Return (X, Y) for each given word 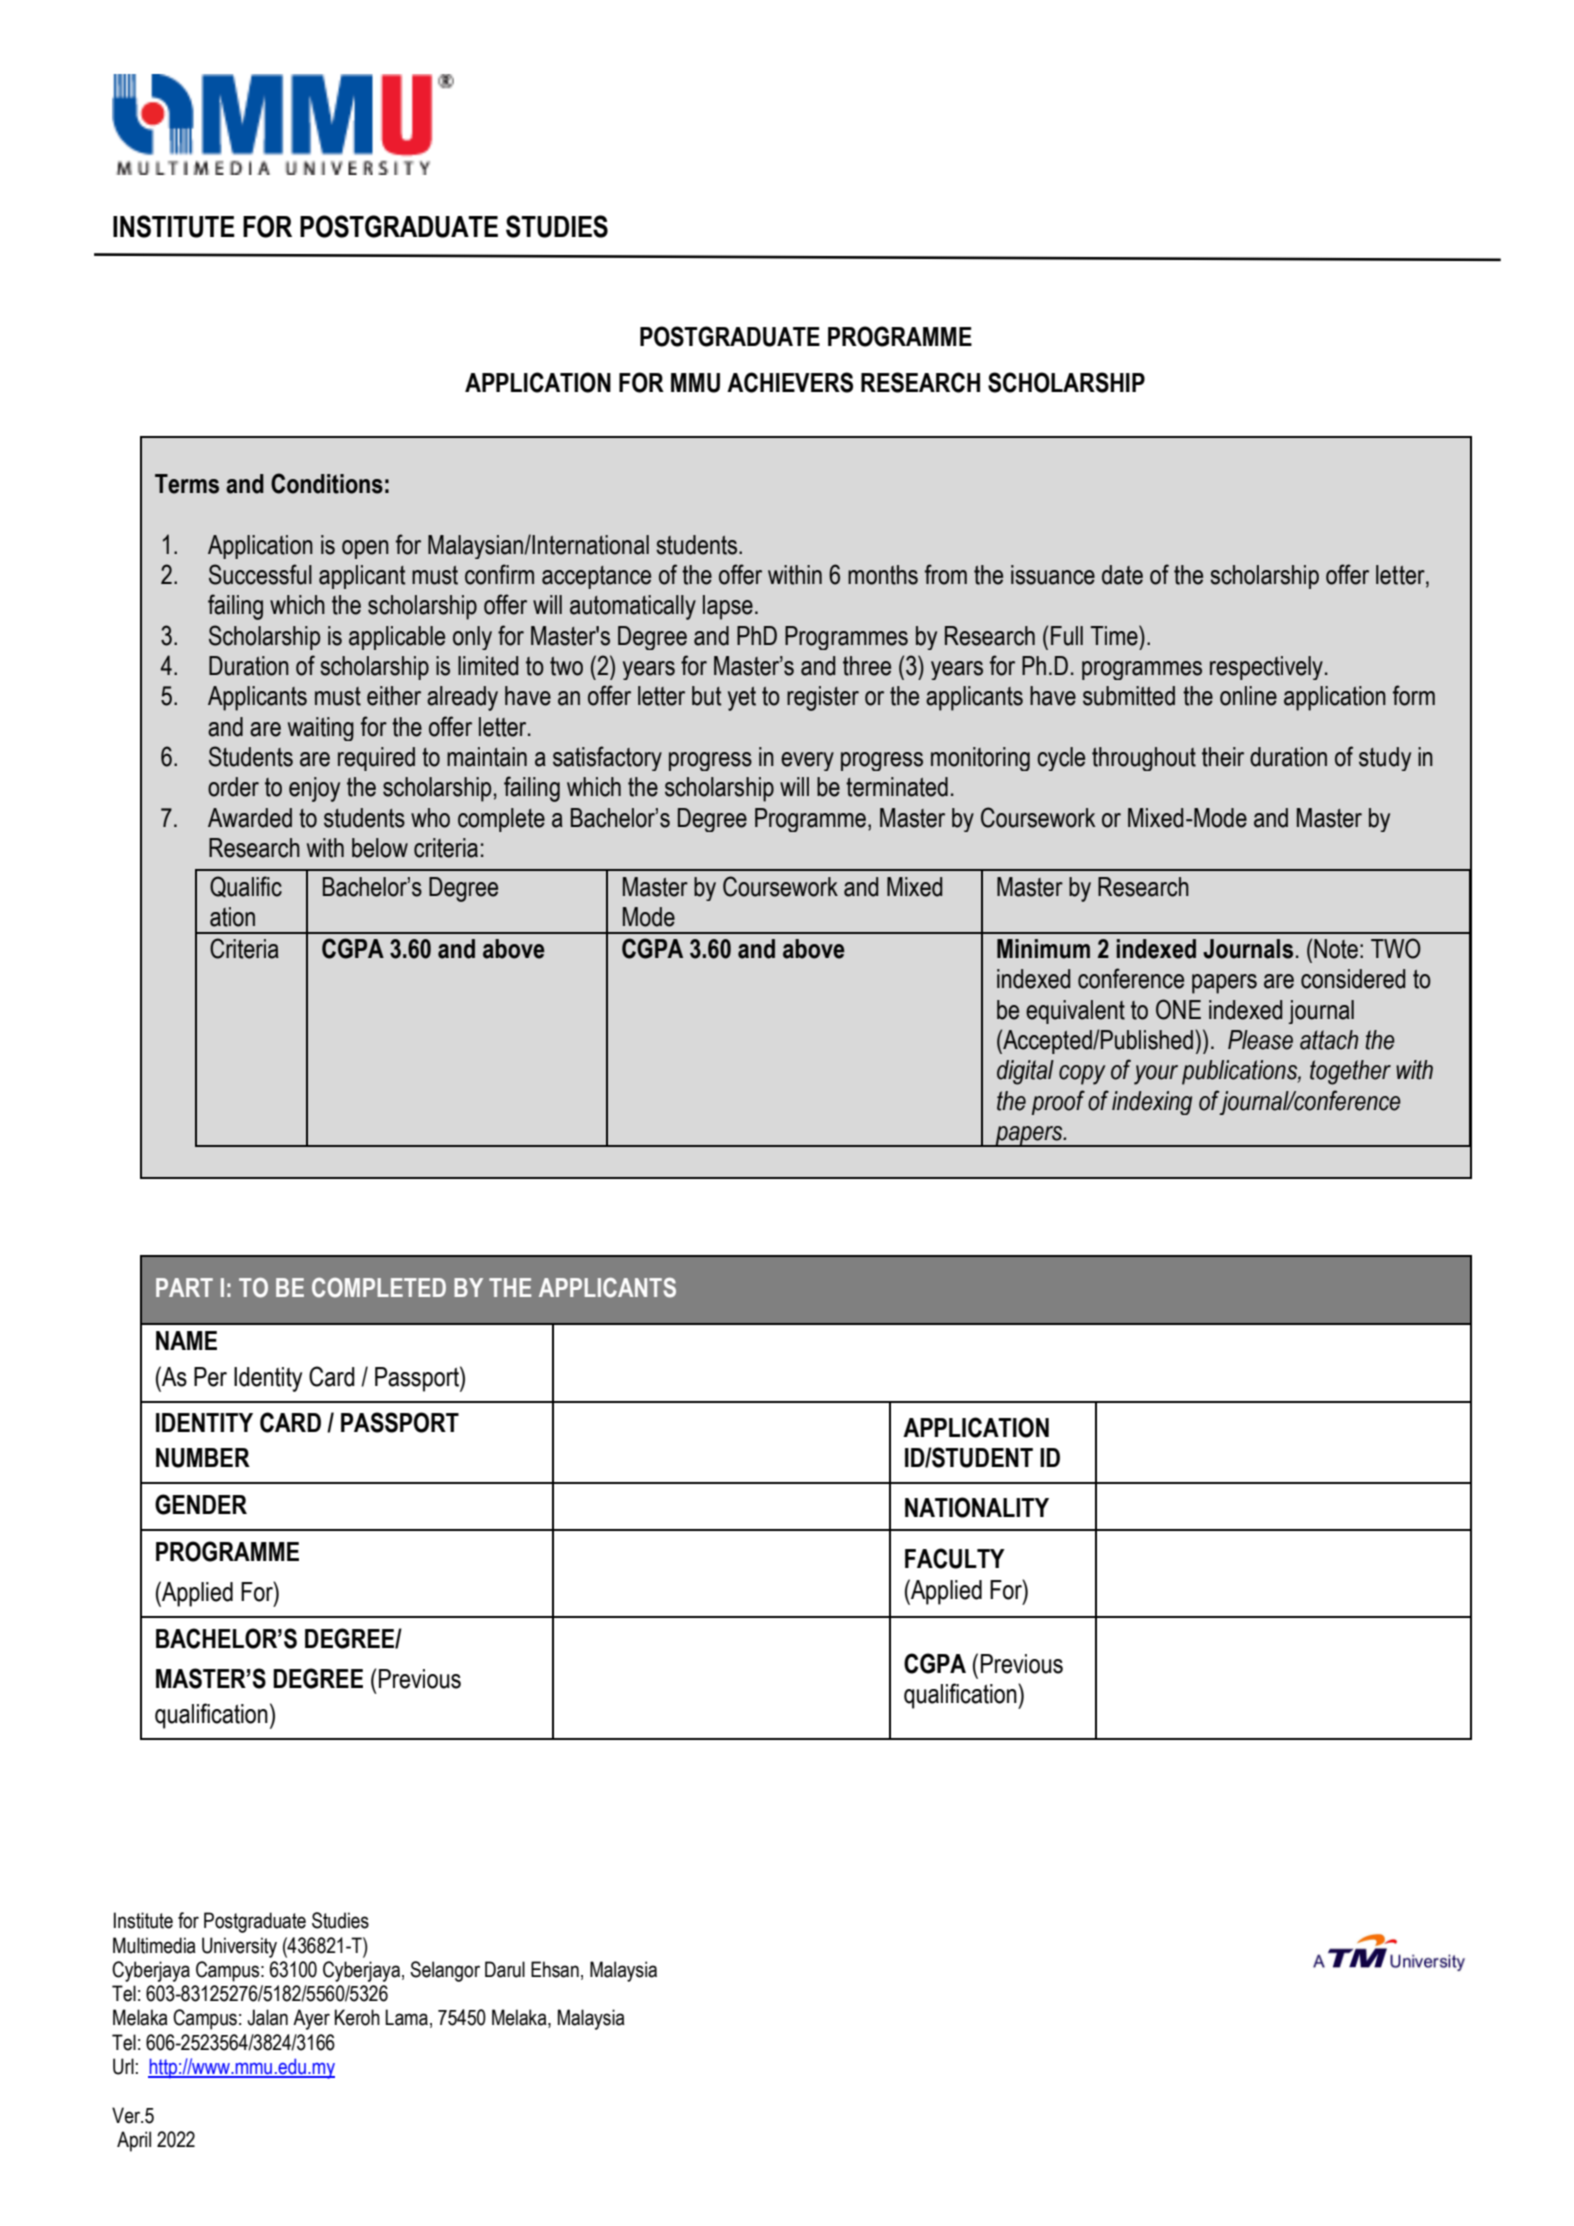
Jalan (267, 2017)
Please (1260, 1040)
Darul (505, 1969)
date (1122, 575)
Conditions (327, 483)
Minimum (1043, 949)
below (380, 848)
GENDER (201, 1504)
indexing (1152, 1103)
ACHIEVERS (790, 382)
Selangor (445, 1971)
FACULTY (955, 1558)
